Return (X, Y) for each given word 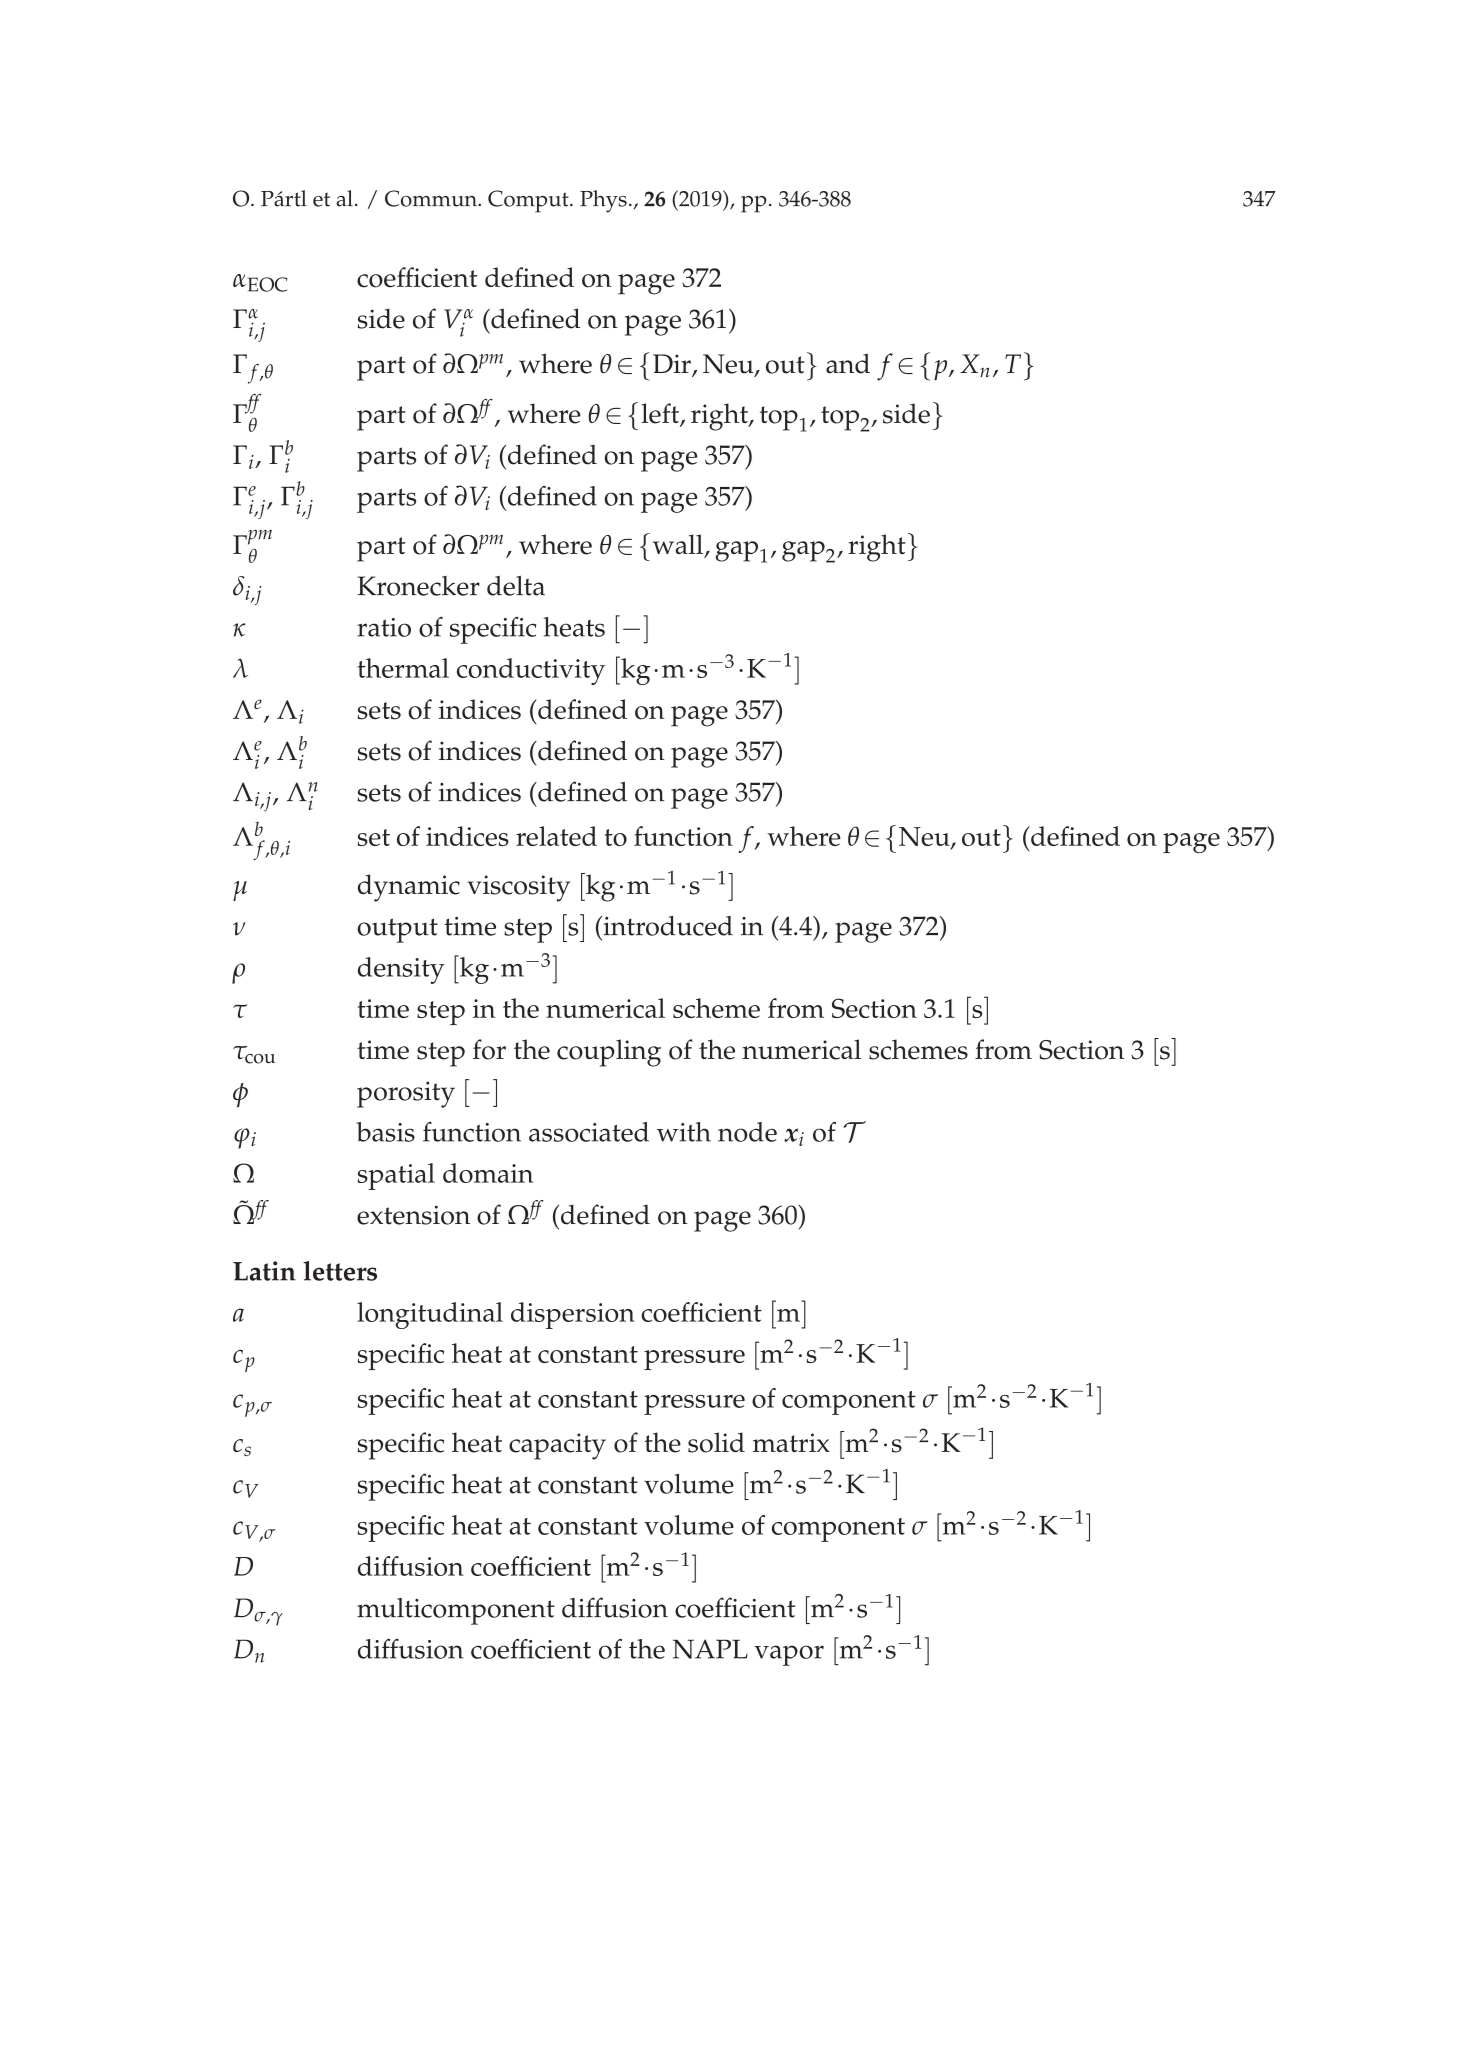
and (848, 363)
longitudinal (430, 1315)
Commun (432, 198)
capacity (557, 1446)
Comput (529, 201)
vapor (789, 1655)
